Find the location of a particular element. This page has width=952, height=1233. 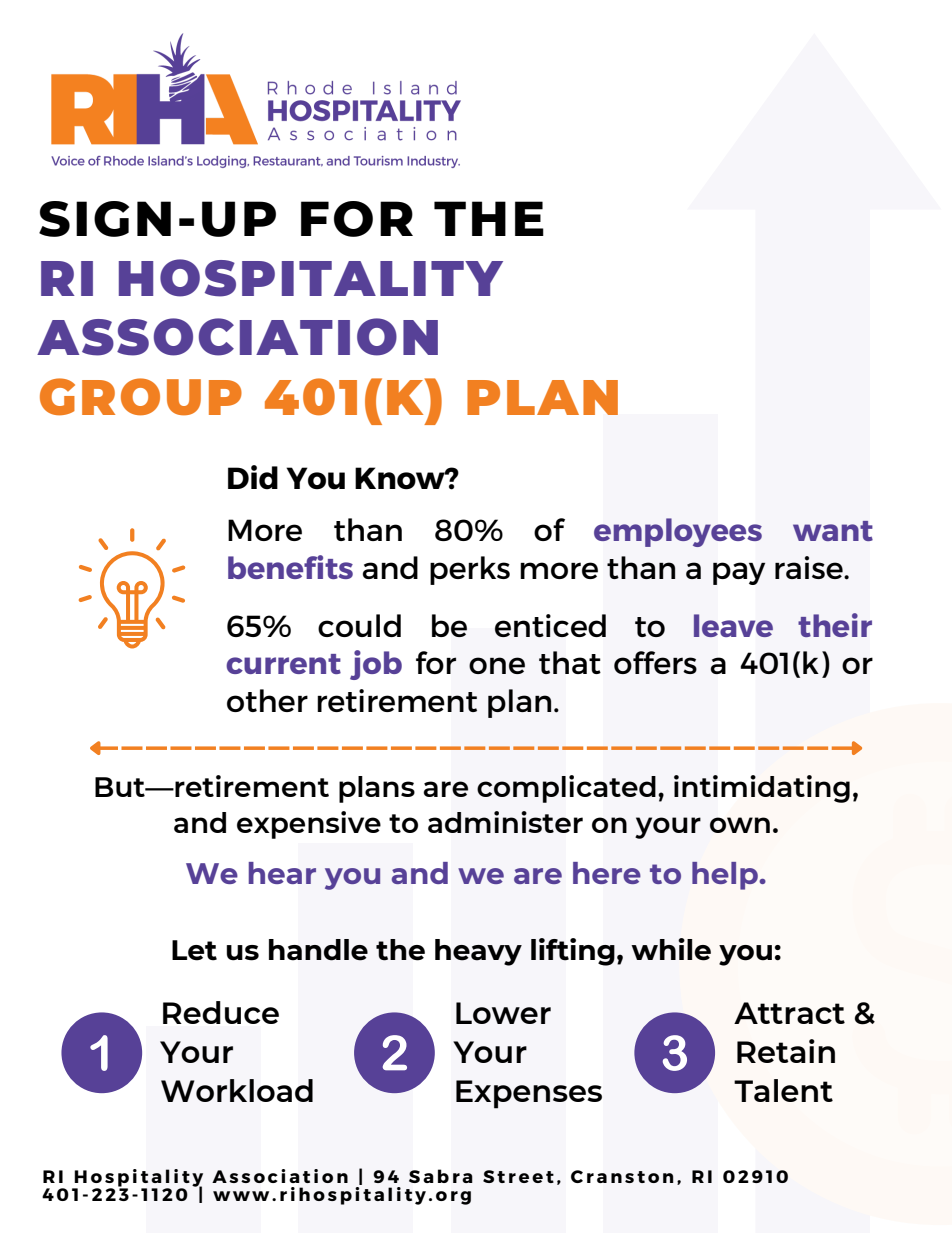

expensive is located at coordinates (309, 825).
